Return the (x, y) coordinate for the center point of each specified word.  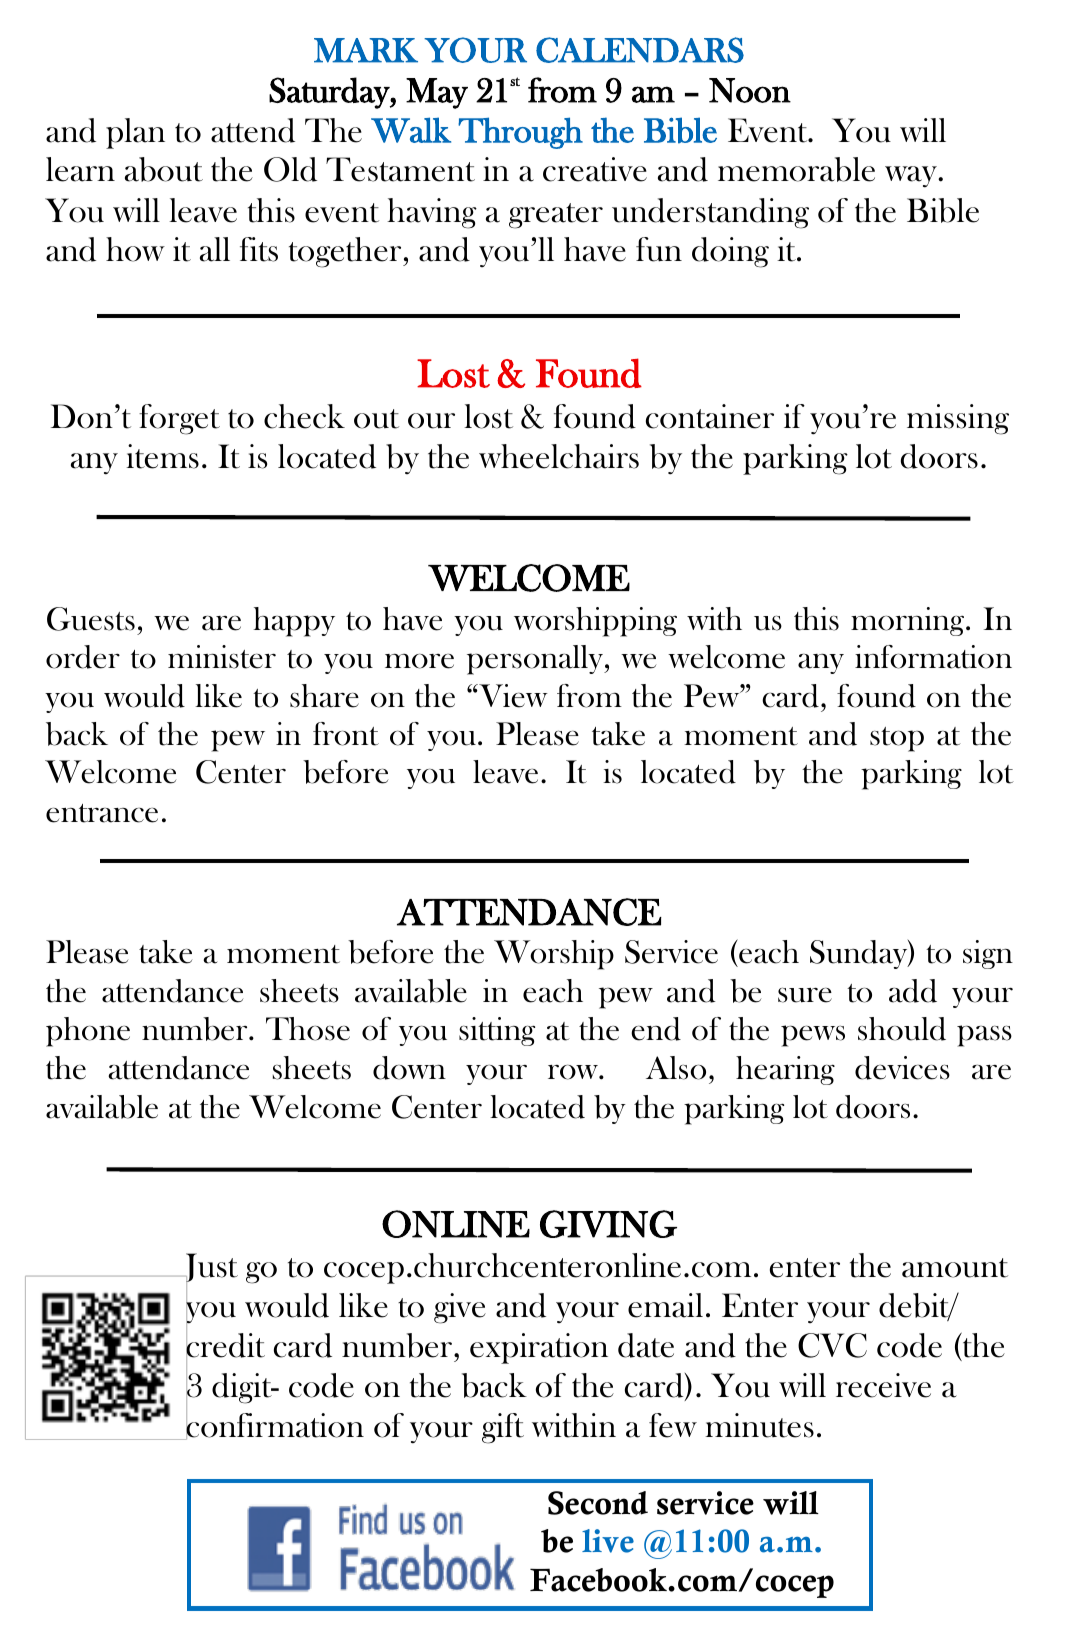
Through (520, 133)
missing (958, 419)
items (162, 456)
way (912, 177)
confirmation (274, 1425)
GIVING (608, 1224)
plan (135, 133)
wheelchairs (559, 456)
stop (897, 739)
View (512, 696)
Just (208, 1269)
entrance (102, 813)
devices (902, 1068)
